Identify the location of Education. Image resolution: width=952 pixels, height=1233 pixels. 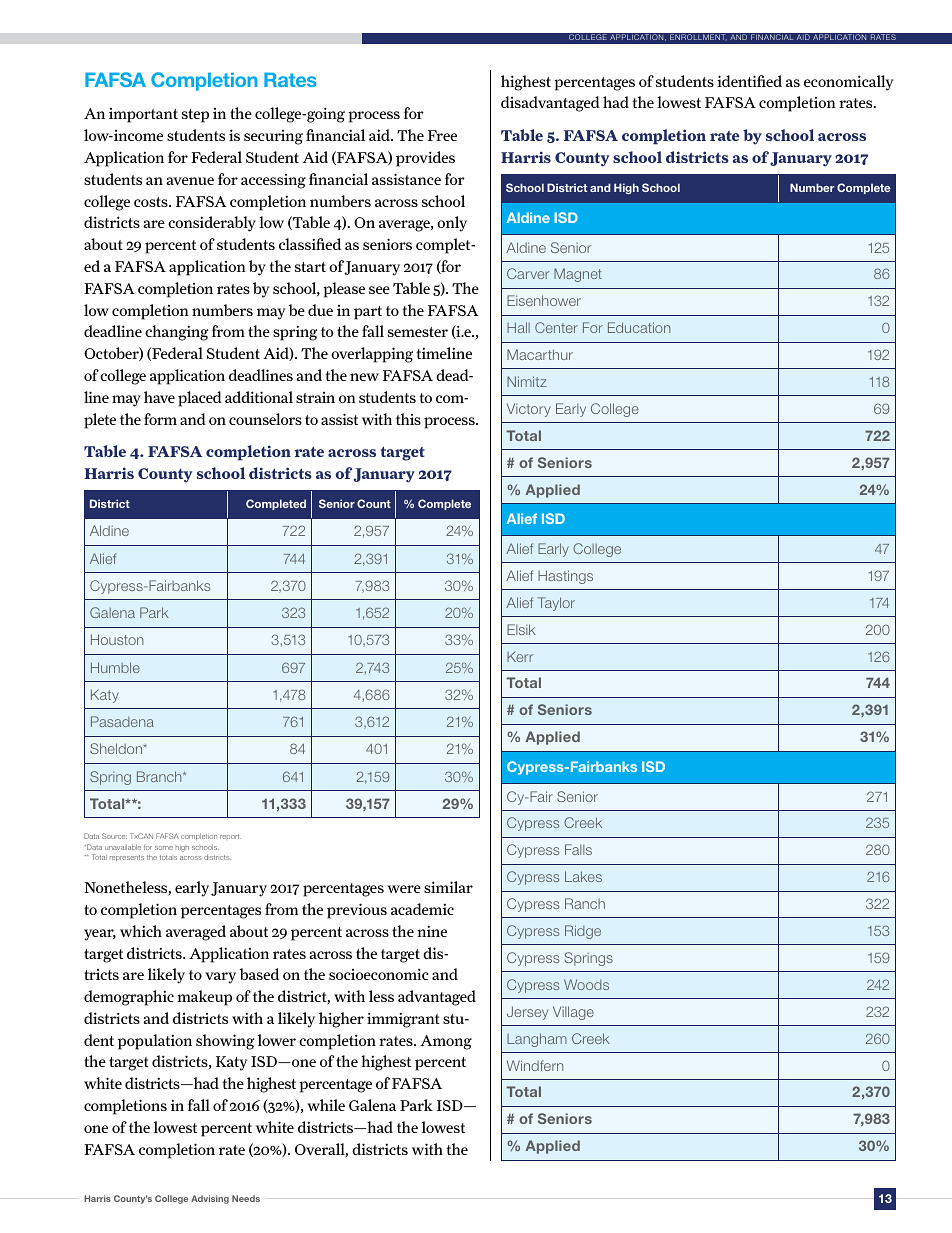
(639, 327).
